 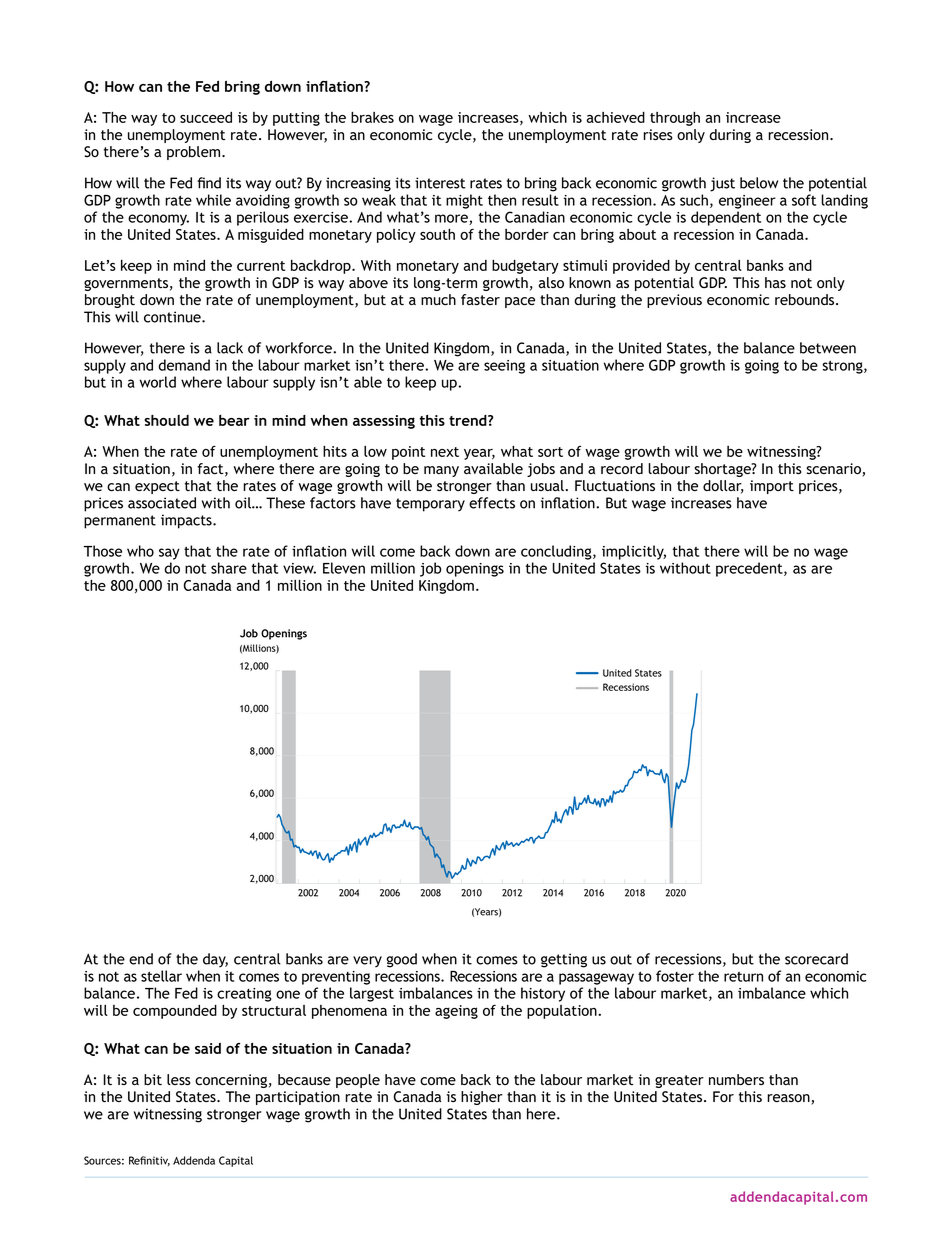 What do you see at coordinates (750, 569) in the image?
I see `precedent` at bounding box center [750, 569].
